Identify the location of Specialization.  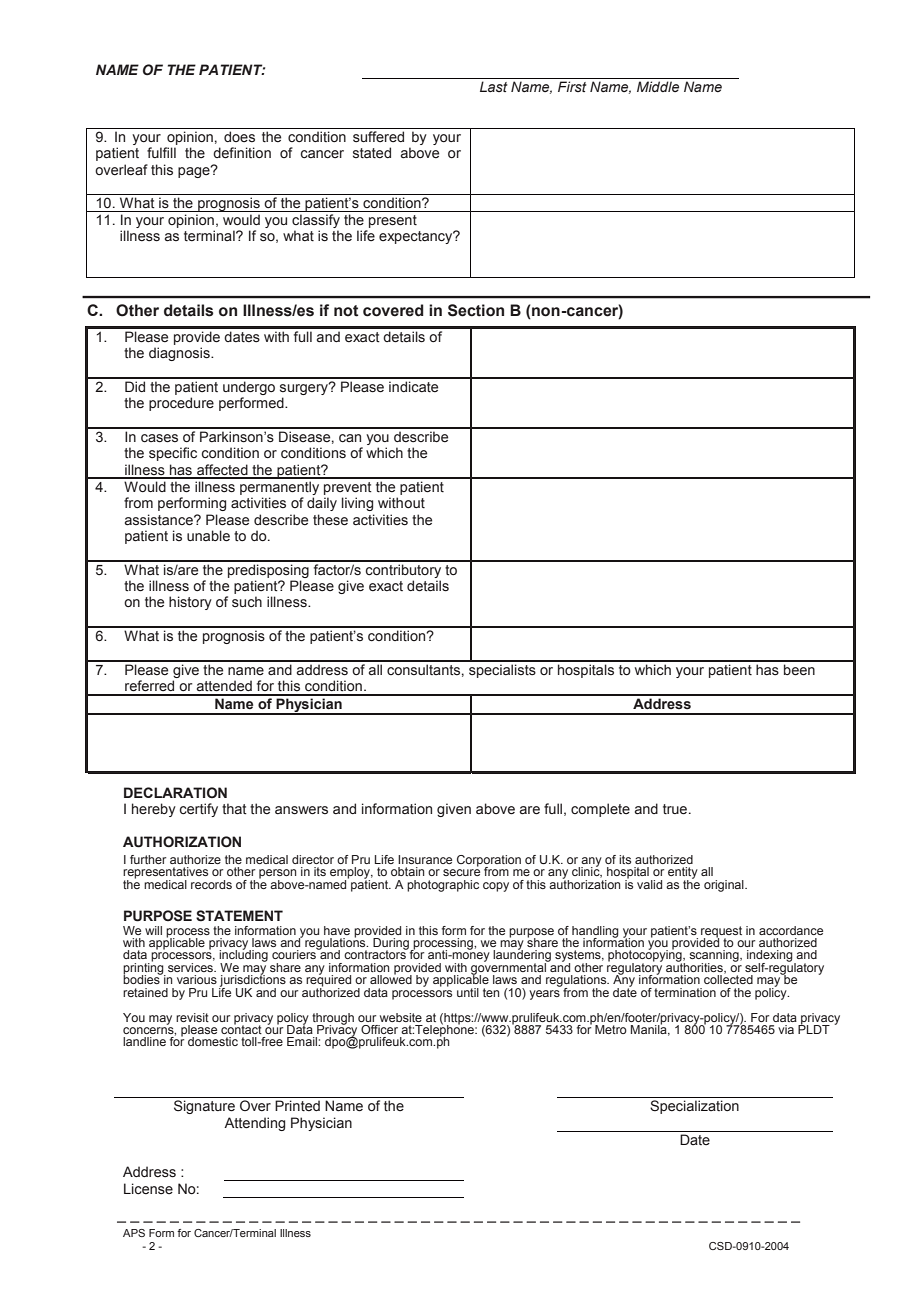
(694, 1107).
